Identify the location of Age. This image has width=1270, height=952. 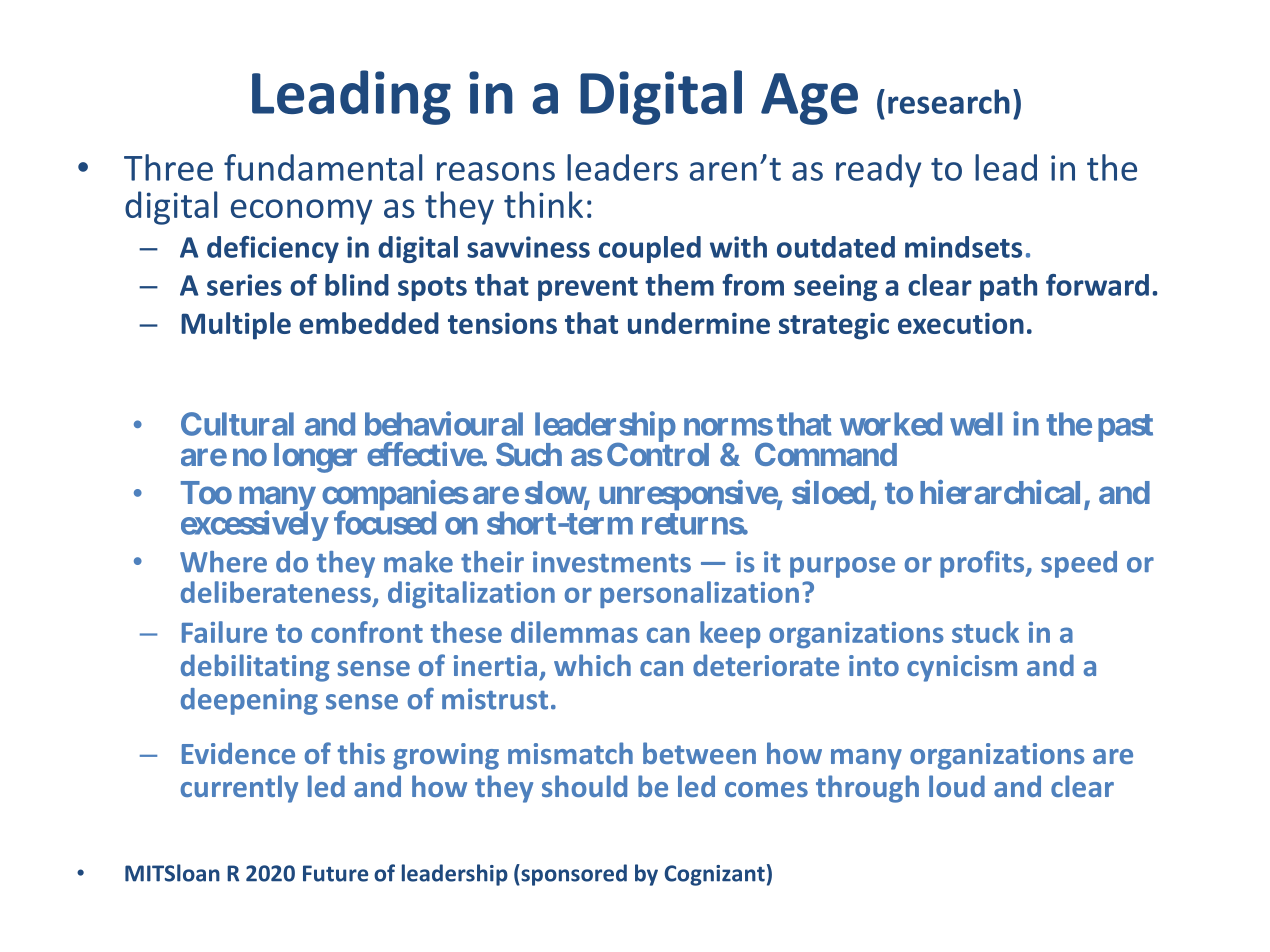
(809, 99).
